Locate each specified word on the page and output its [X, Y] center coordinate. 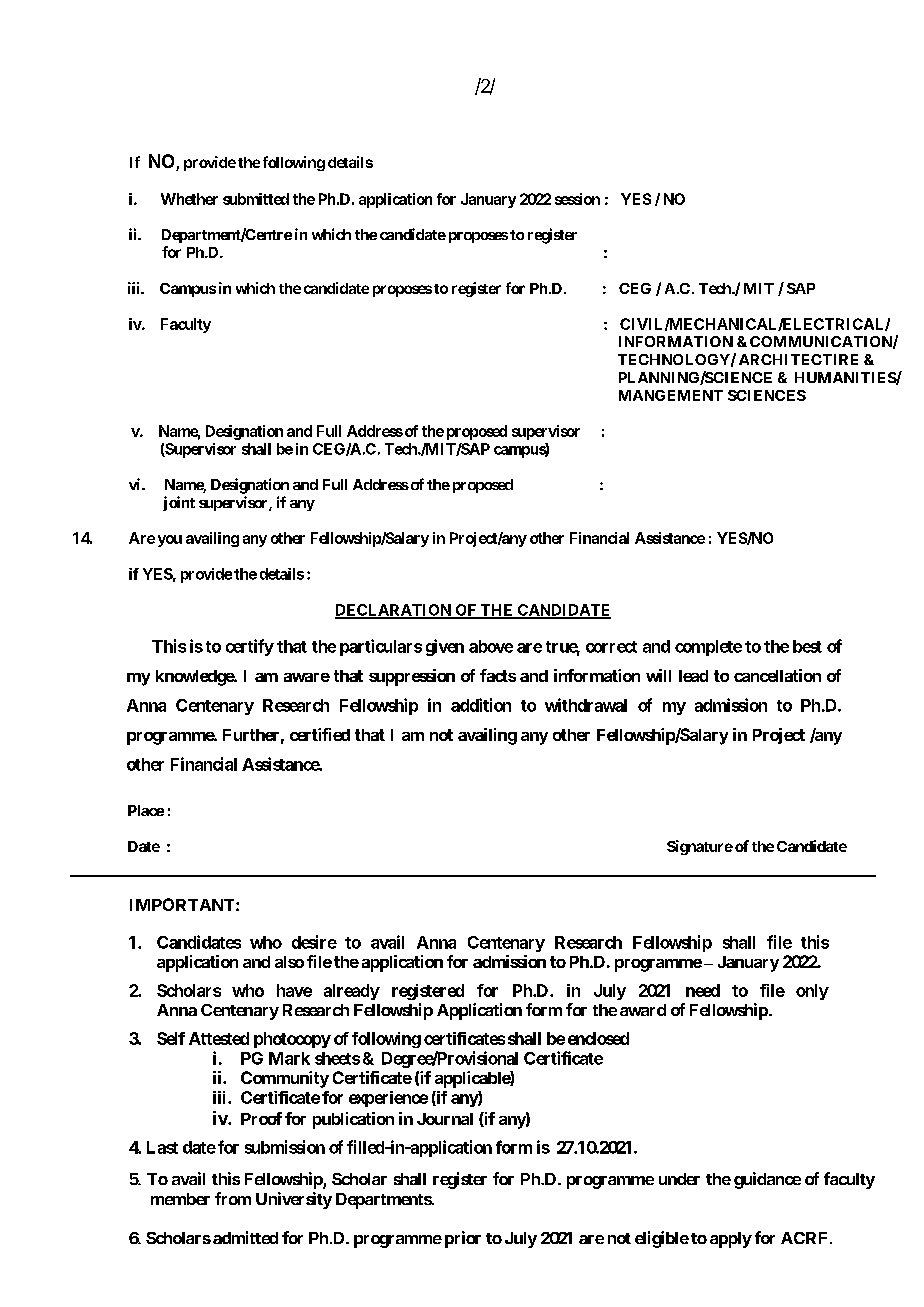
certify [250, 647]
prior [463, 1239]
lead [693, 676]
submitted [256, 199]
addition [481, 705]
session [577, 199]
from [233, 1198]
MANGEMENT [671, 395]
